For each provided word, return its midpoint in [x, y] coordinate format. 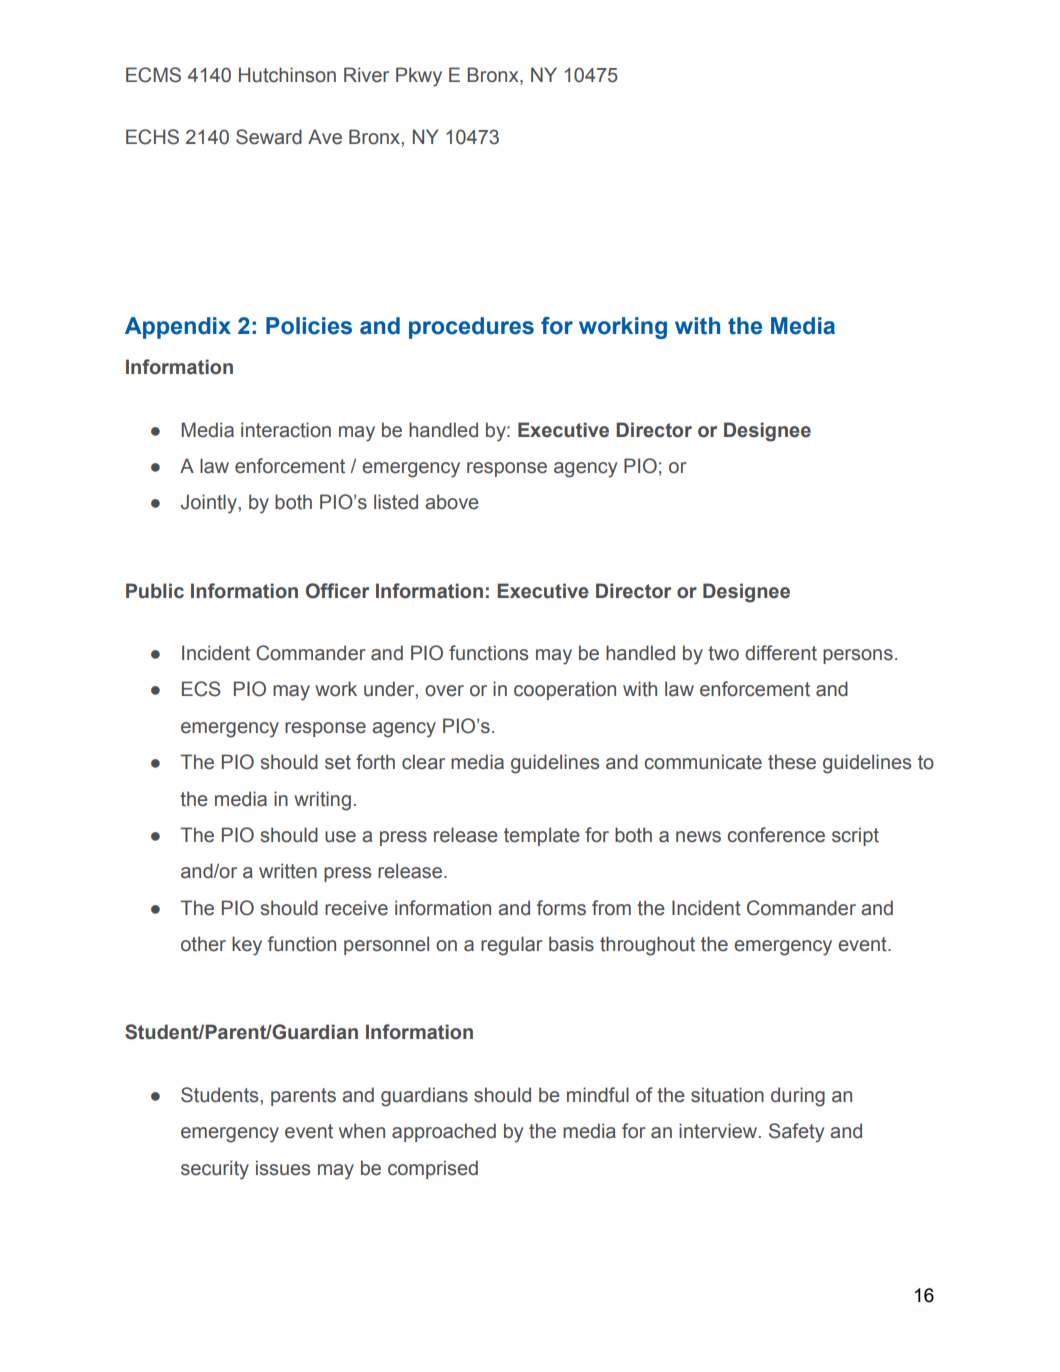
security [215, 1170]
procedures [471, 328]
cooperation [565, 690]
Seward [269, 137]
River [366, 75]
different [781, 653]
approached [444, 1132]
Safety [796, 1133]
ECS [201, 689]
